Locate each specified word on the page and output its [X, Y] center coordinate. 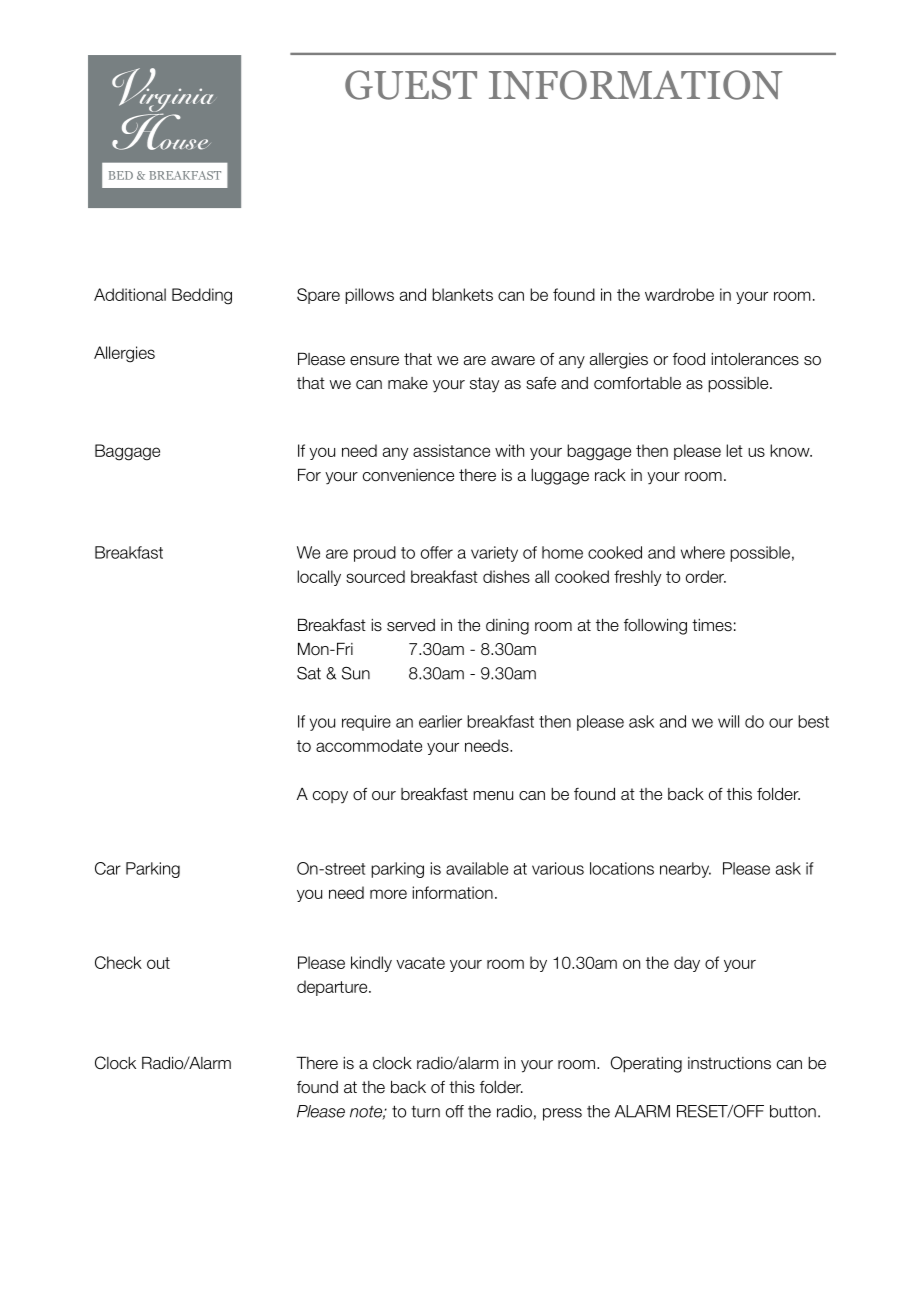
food [689, 359]
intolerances [755, 359]
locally [319, 578]
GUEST [411, 85]
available [477, 868]
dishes [506, 576]
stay [484, 385]
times [712, 625]
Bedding [202, 296]
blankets [462, 294]
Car [108, 868]
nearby [685, 870]
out [158, 963]
